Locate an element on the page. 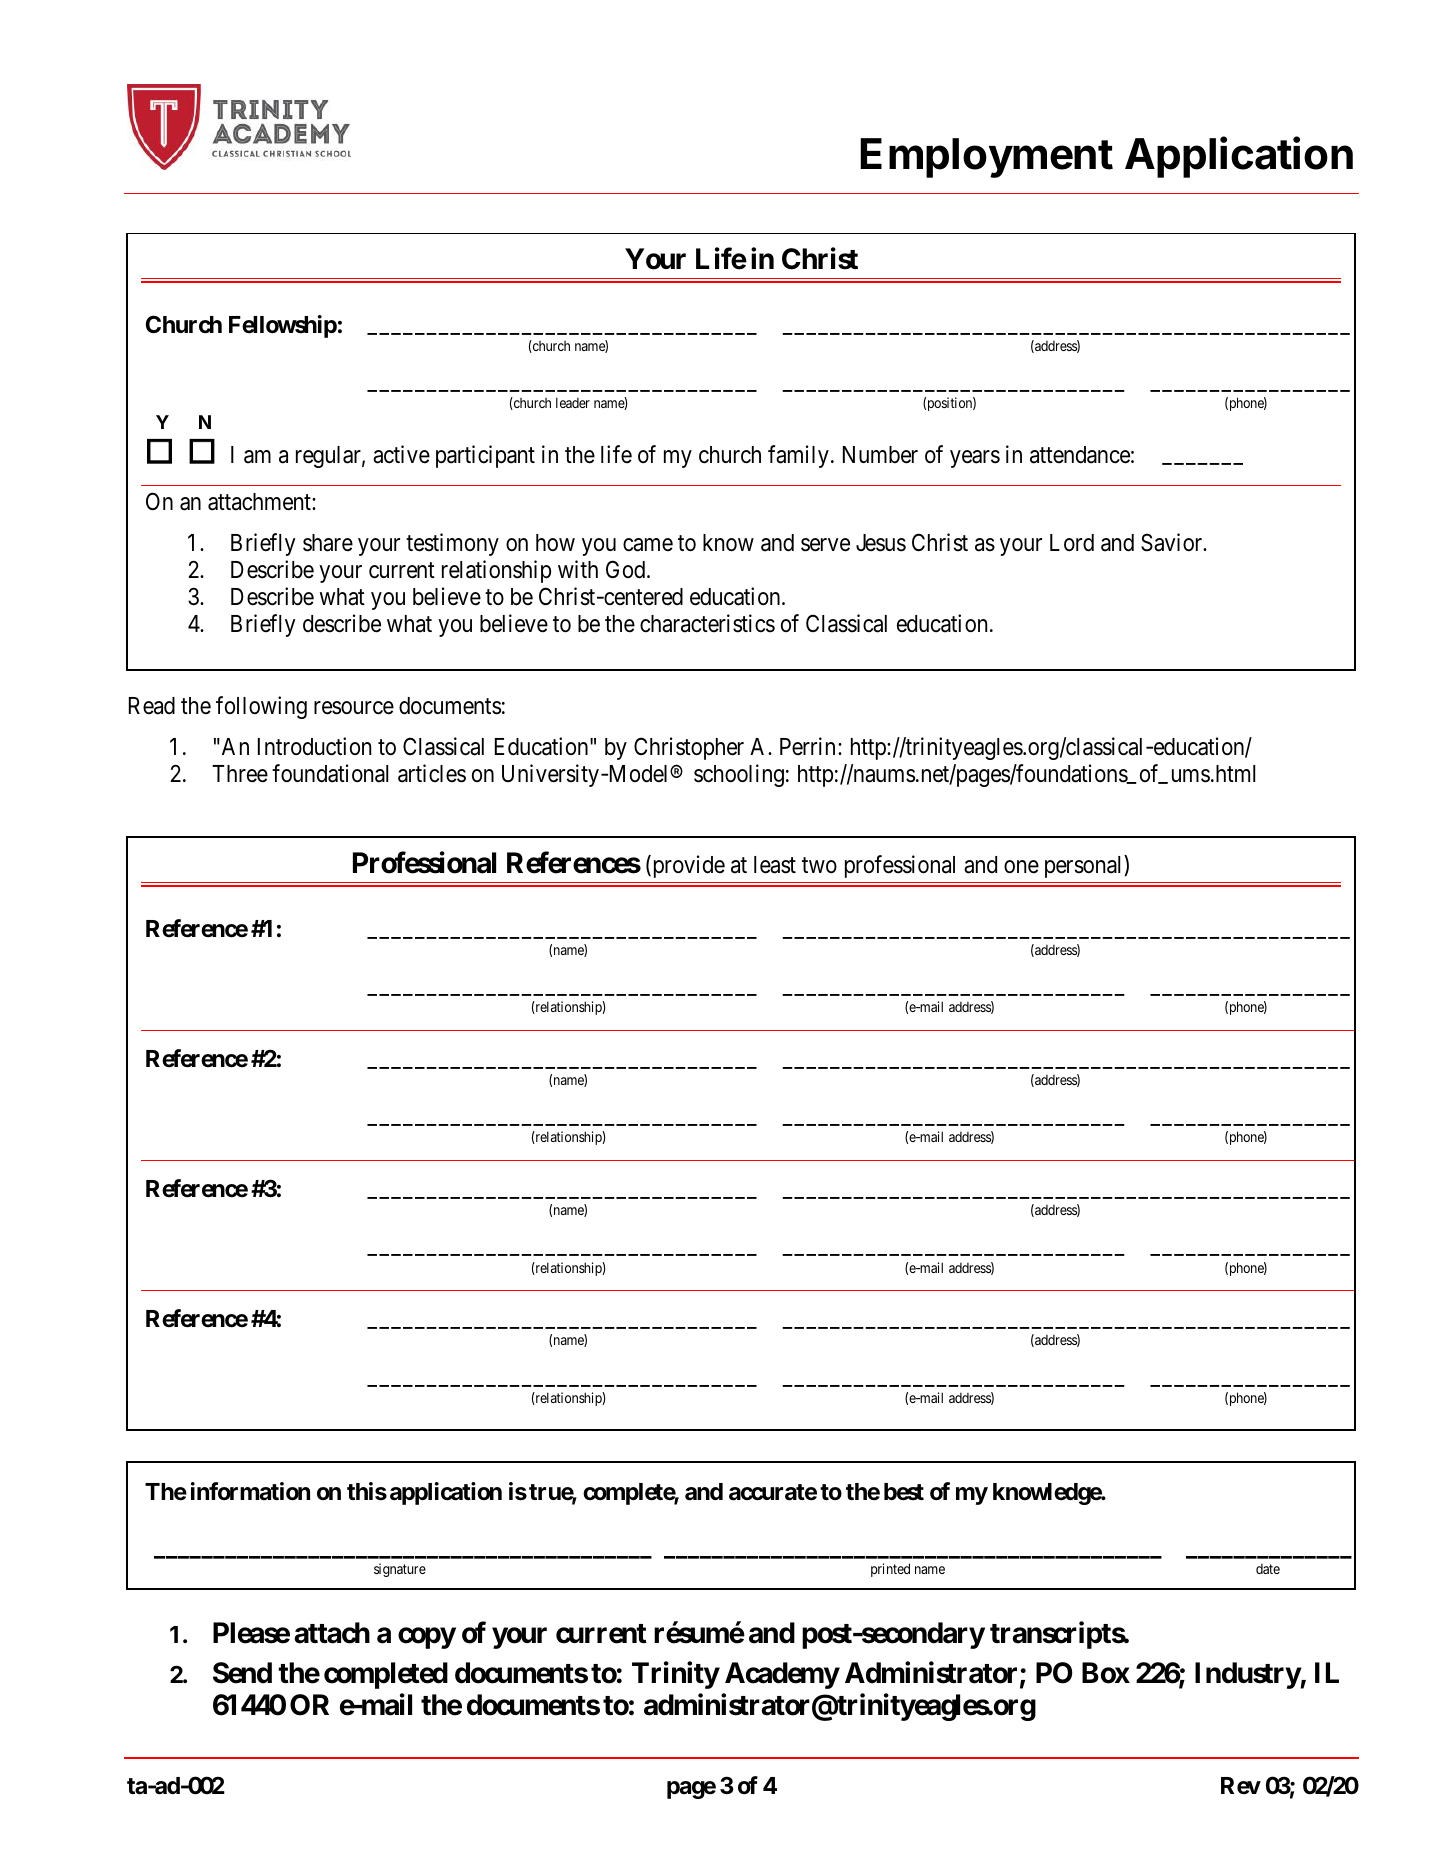  personal is located at coordinates (1085, 866).
